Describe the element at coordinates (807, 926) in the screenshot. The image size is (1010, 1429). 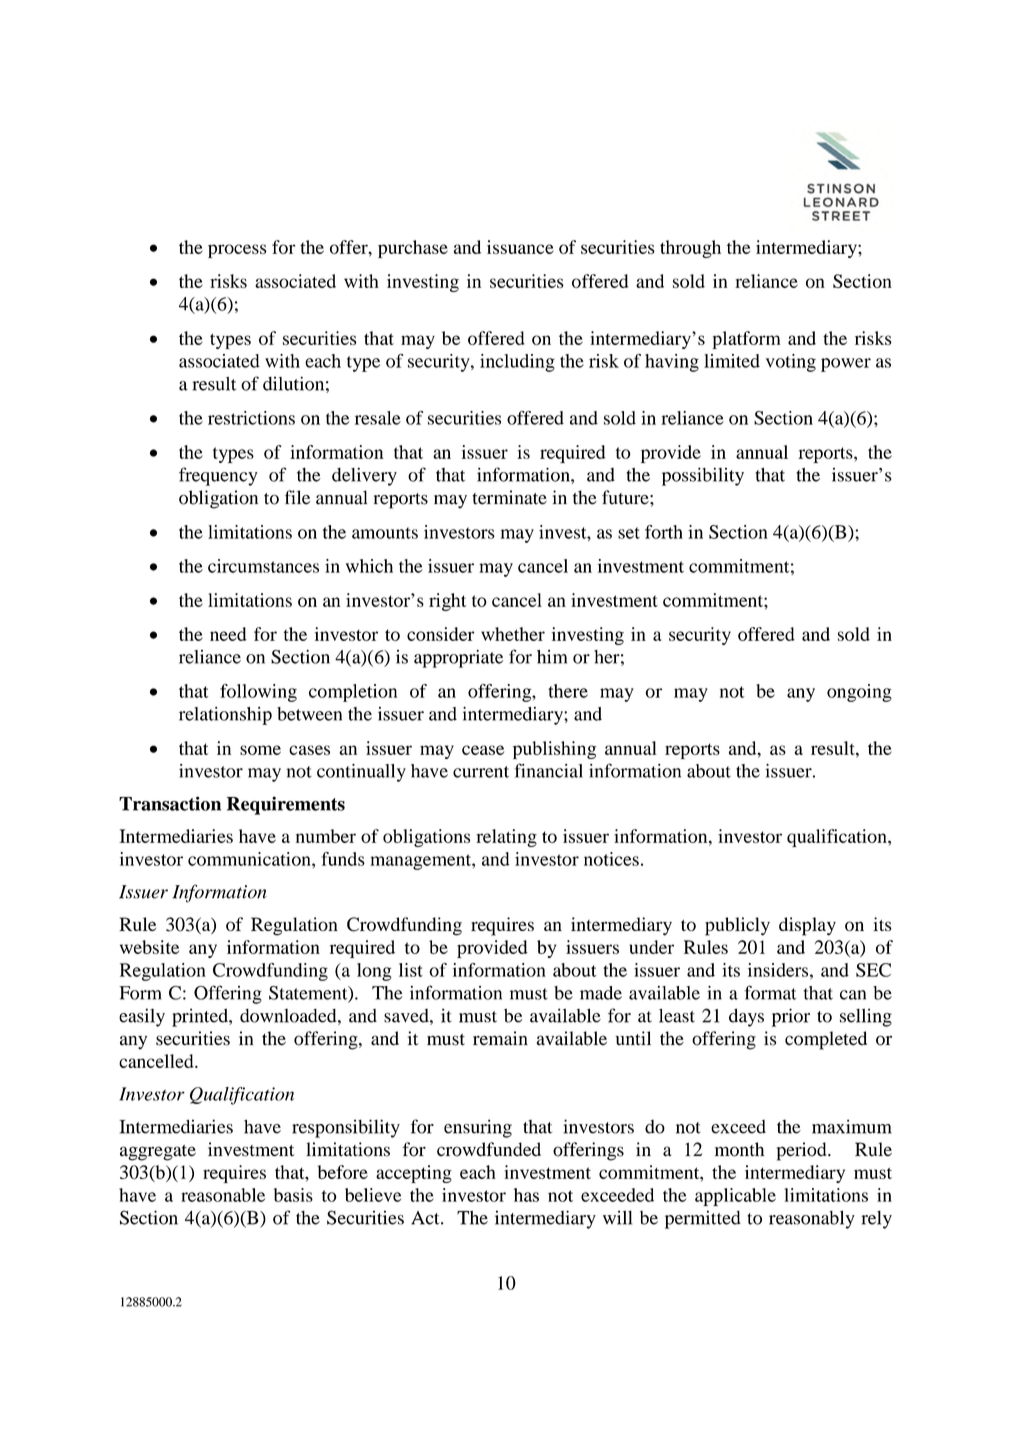
I see `display` at that location.
